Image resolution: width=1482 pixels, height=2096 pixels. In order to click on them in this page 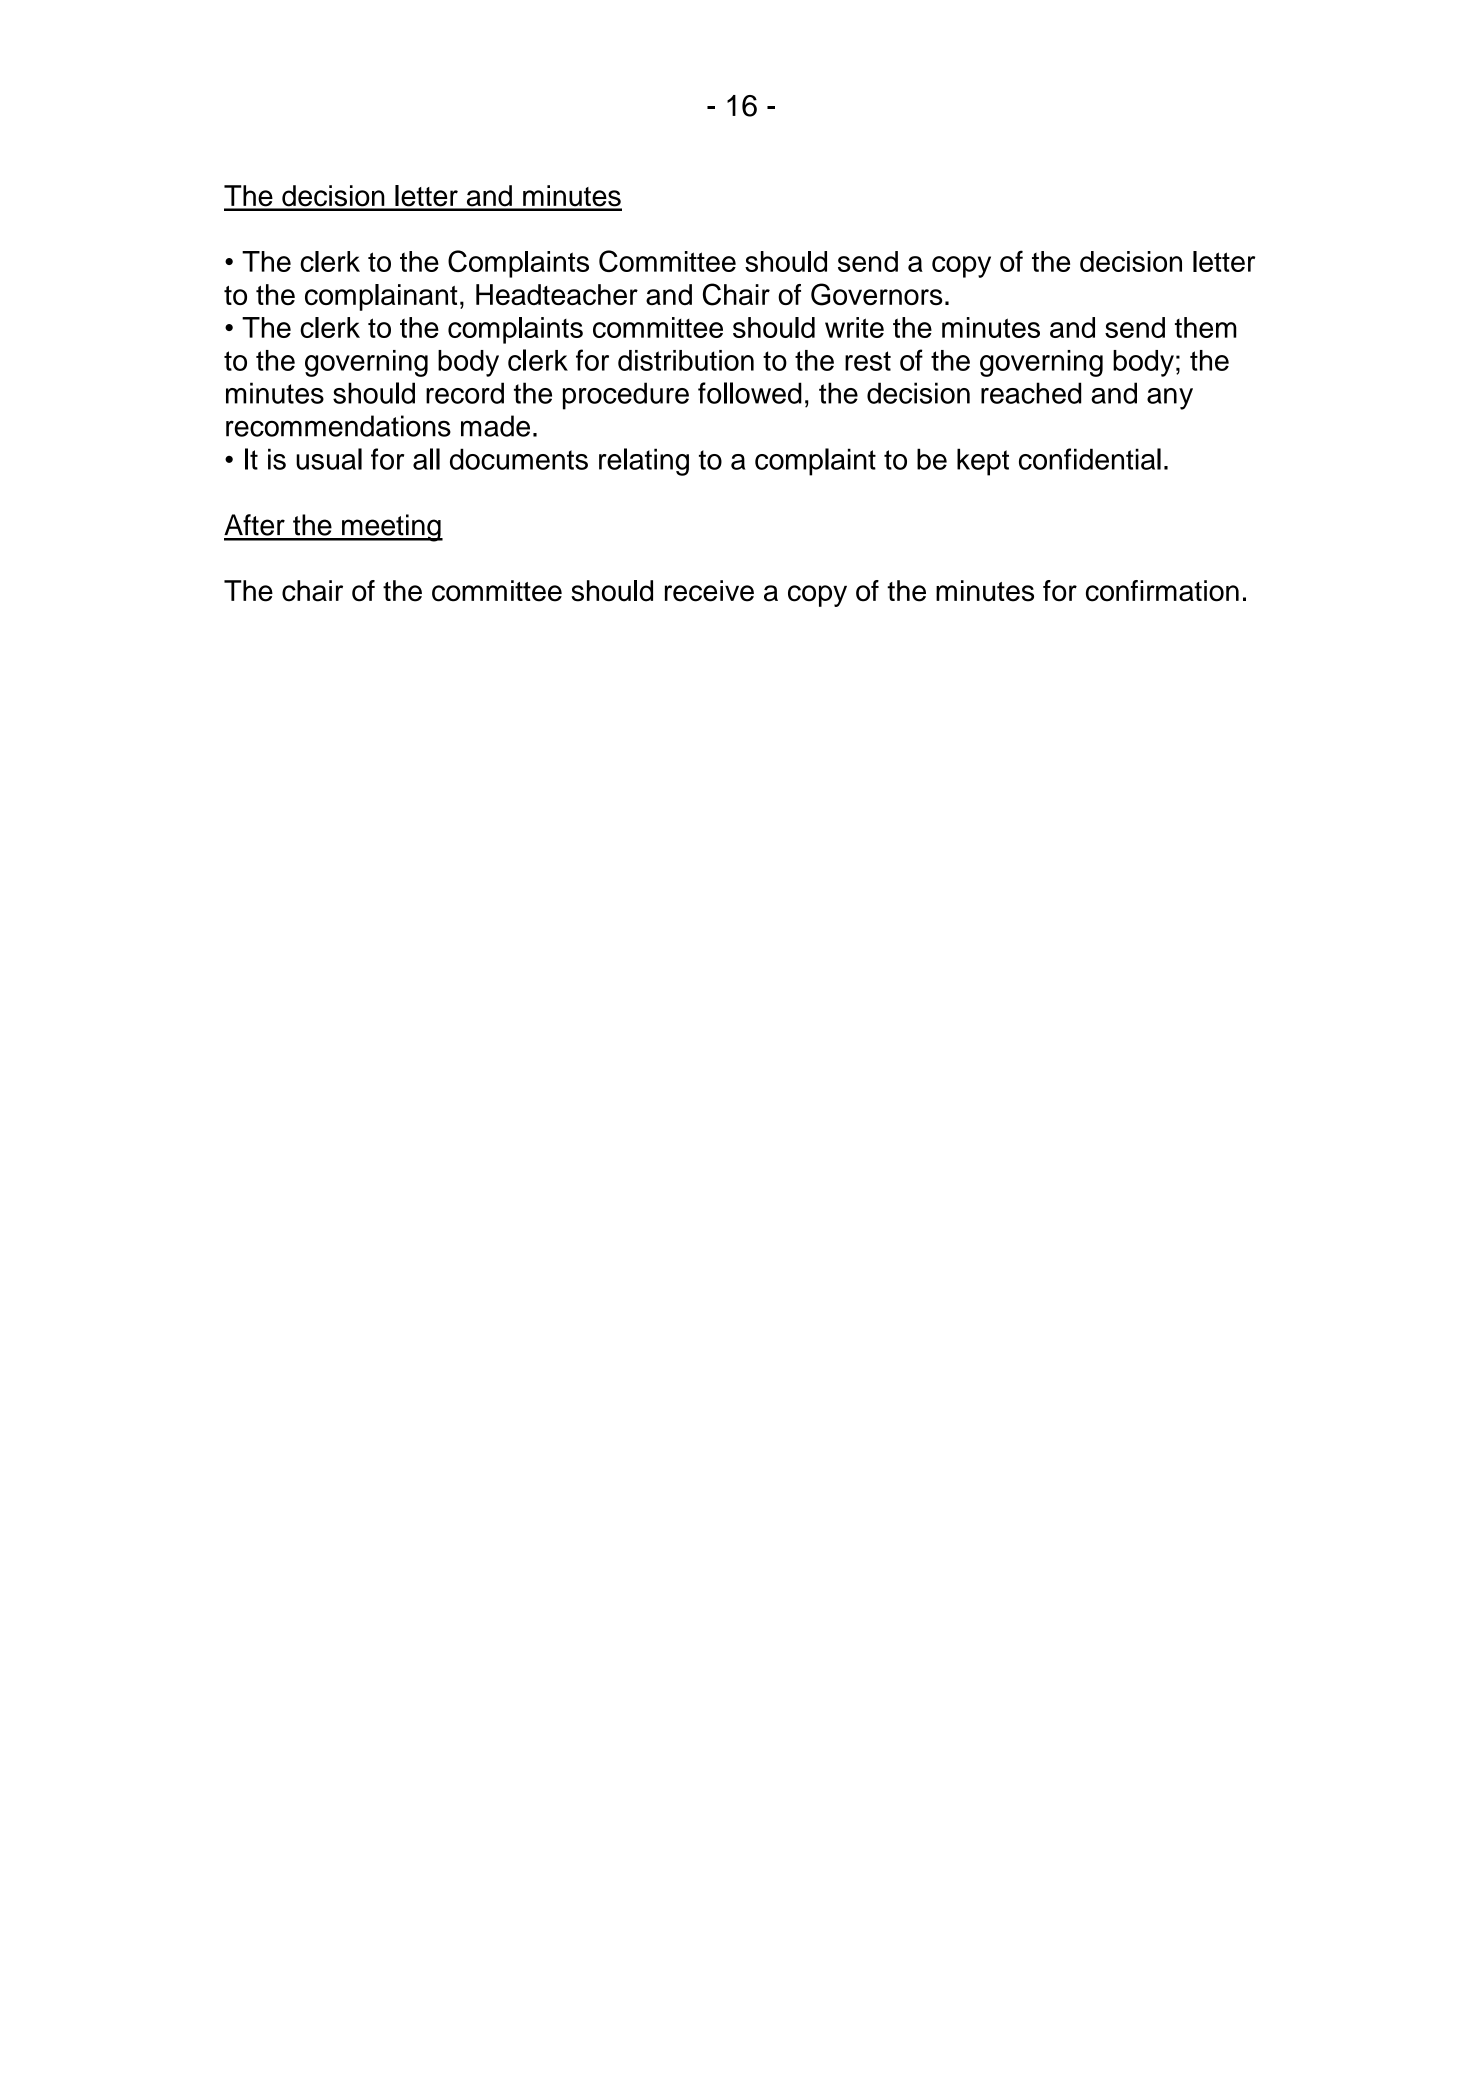, I will do `click(1206, 327)`.
